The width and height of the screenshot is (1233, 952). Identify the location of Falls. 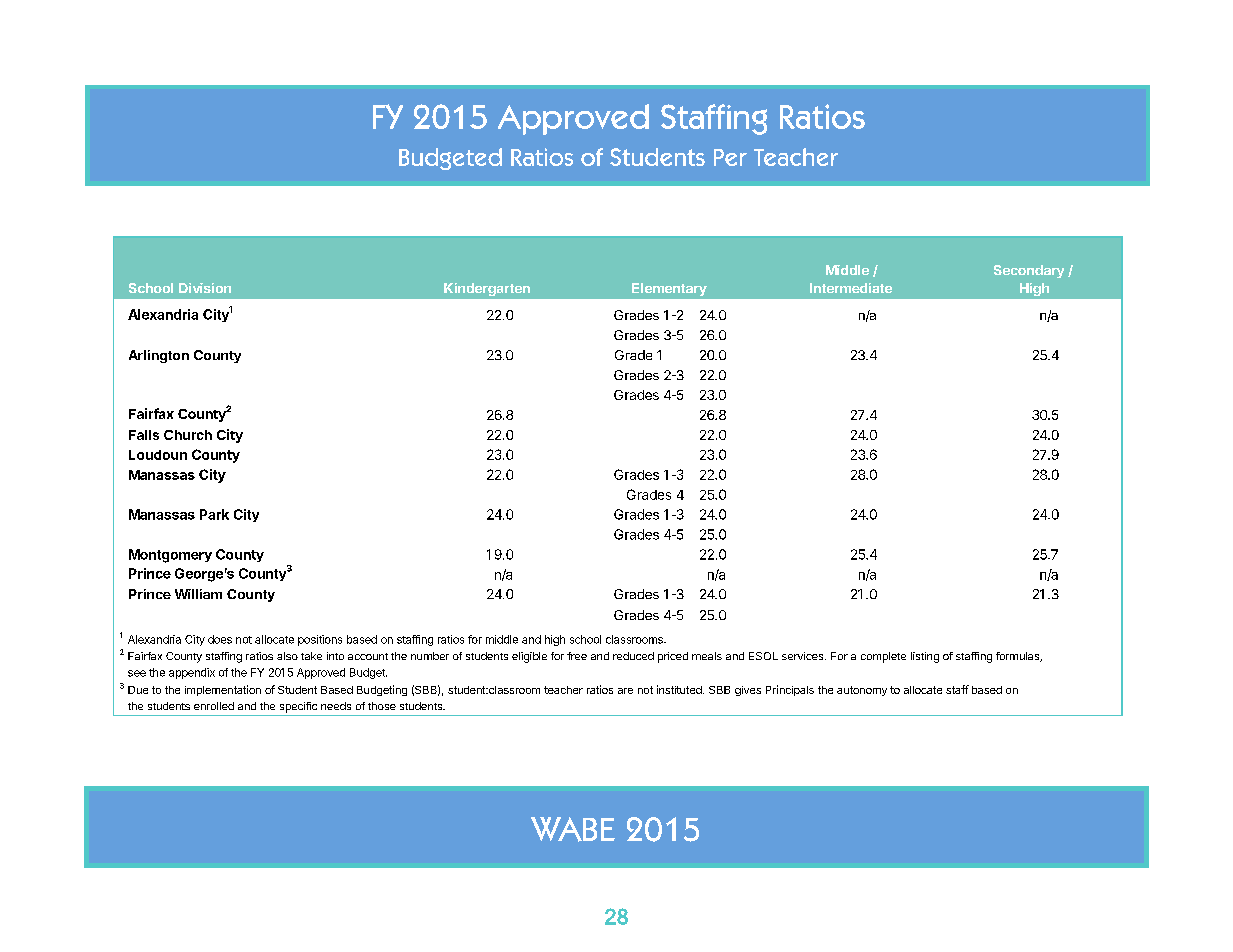
(144, 435).
